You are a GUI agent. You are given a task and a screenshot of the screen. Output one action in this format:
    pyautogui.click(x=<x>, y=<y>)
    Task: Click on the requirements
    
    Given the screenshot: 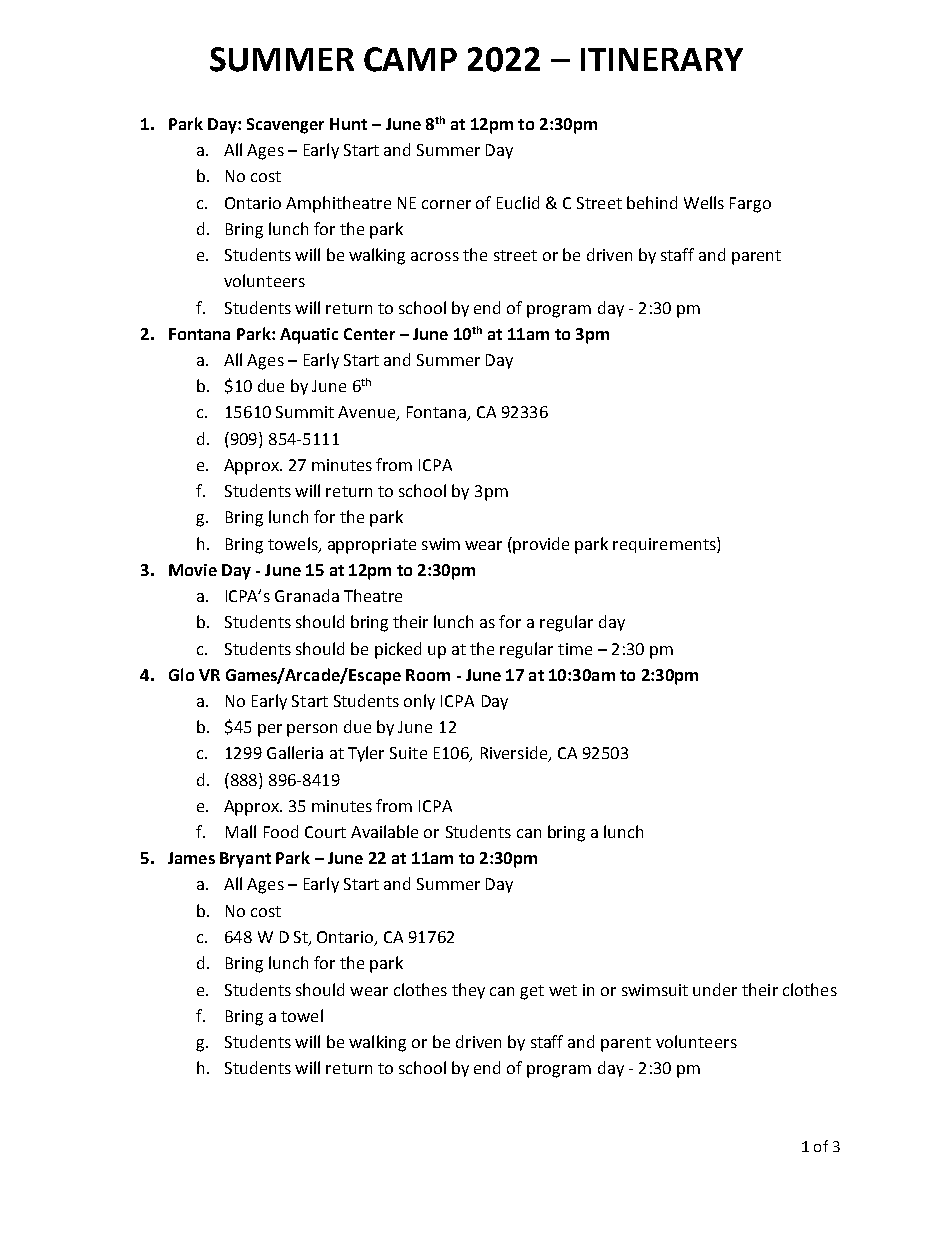 What is the action you would take?
    pyautogui.click(x=665, y=545)
